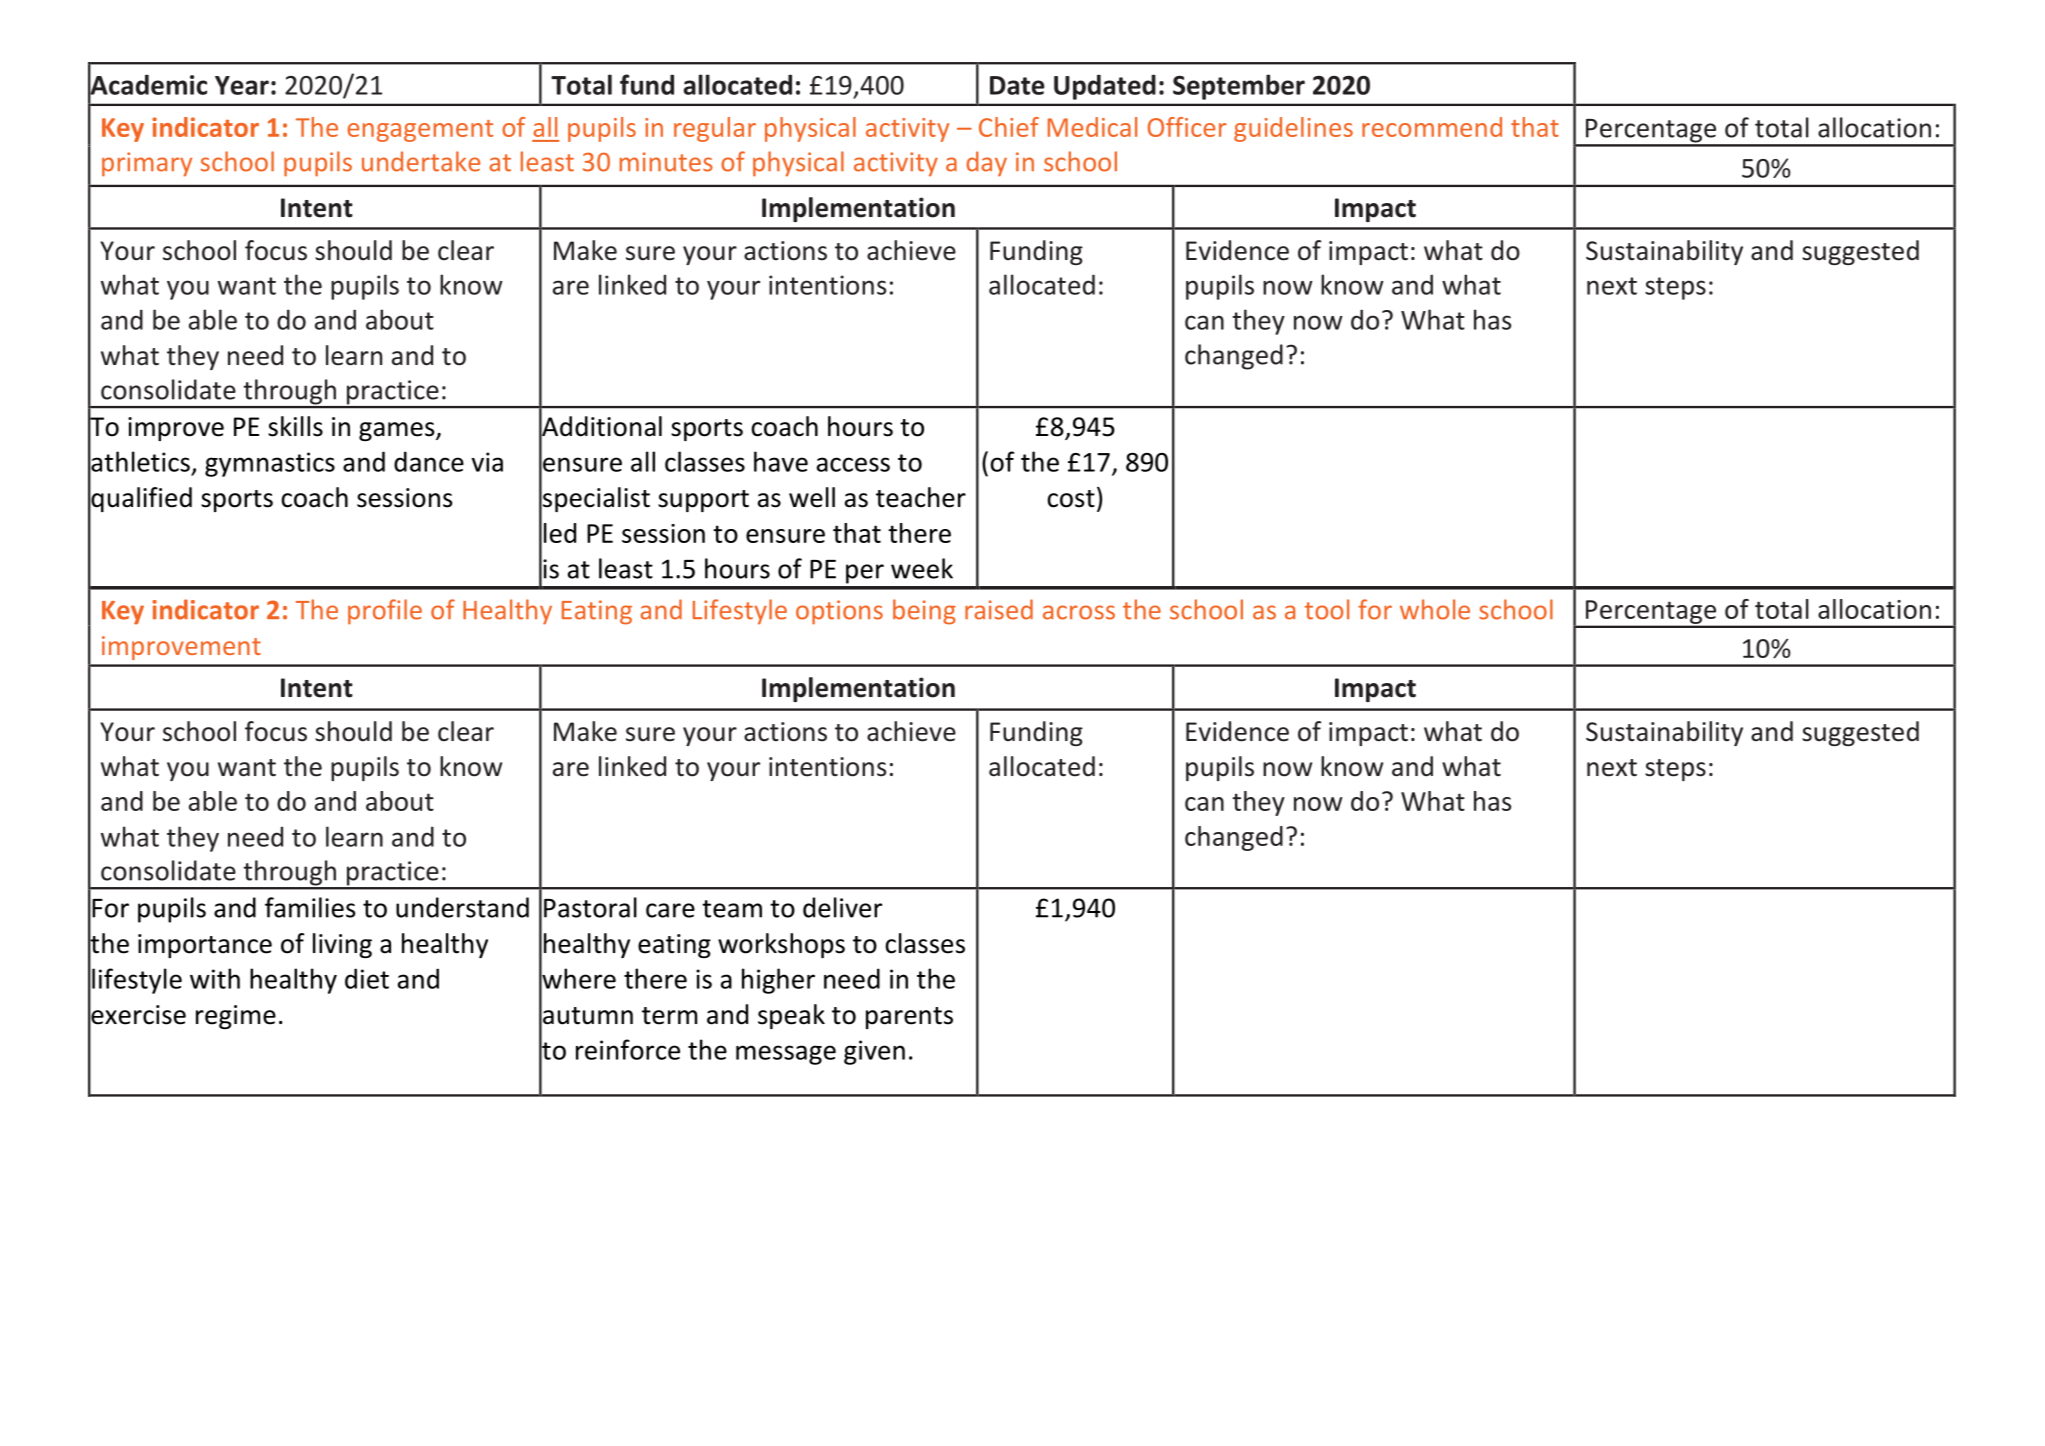 The width and height of the page is (2045, 1446). Describe the element at coordinates (791, 1016) in the page. I see `speak` at that location.
